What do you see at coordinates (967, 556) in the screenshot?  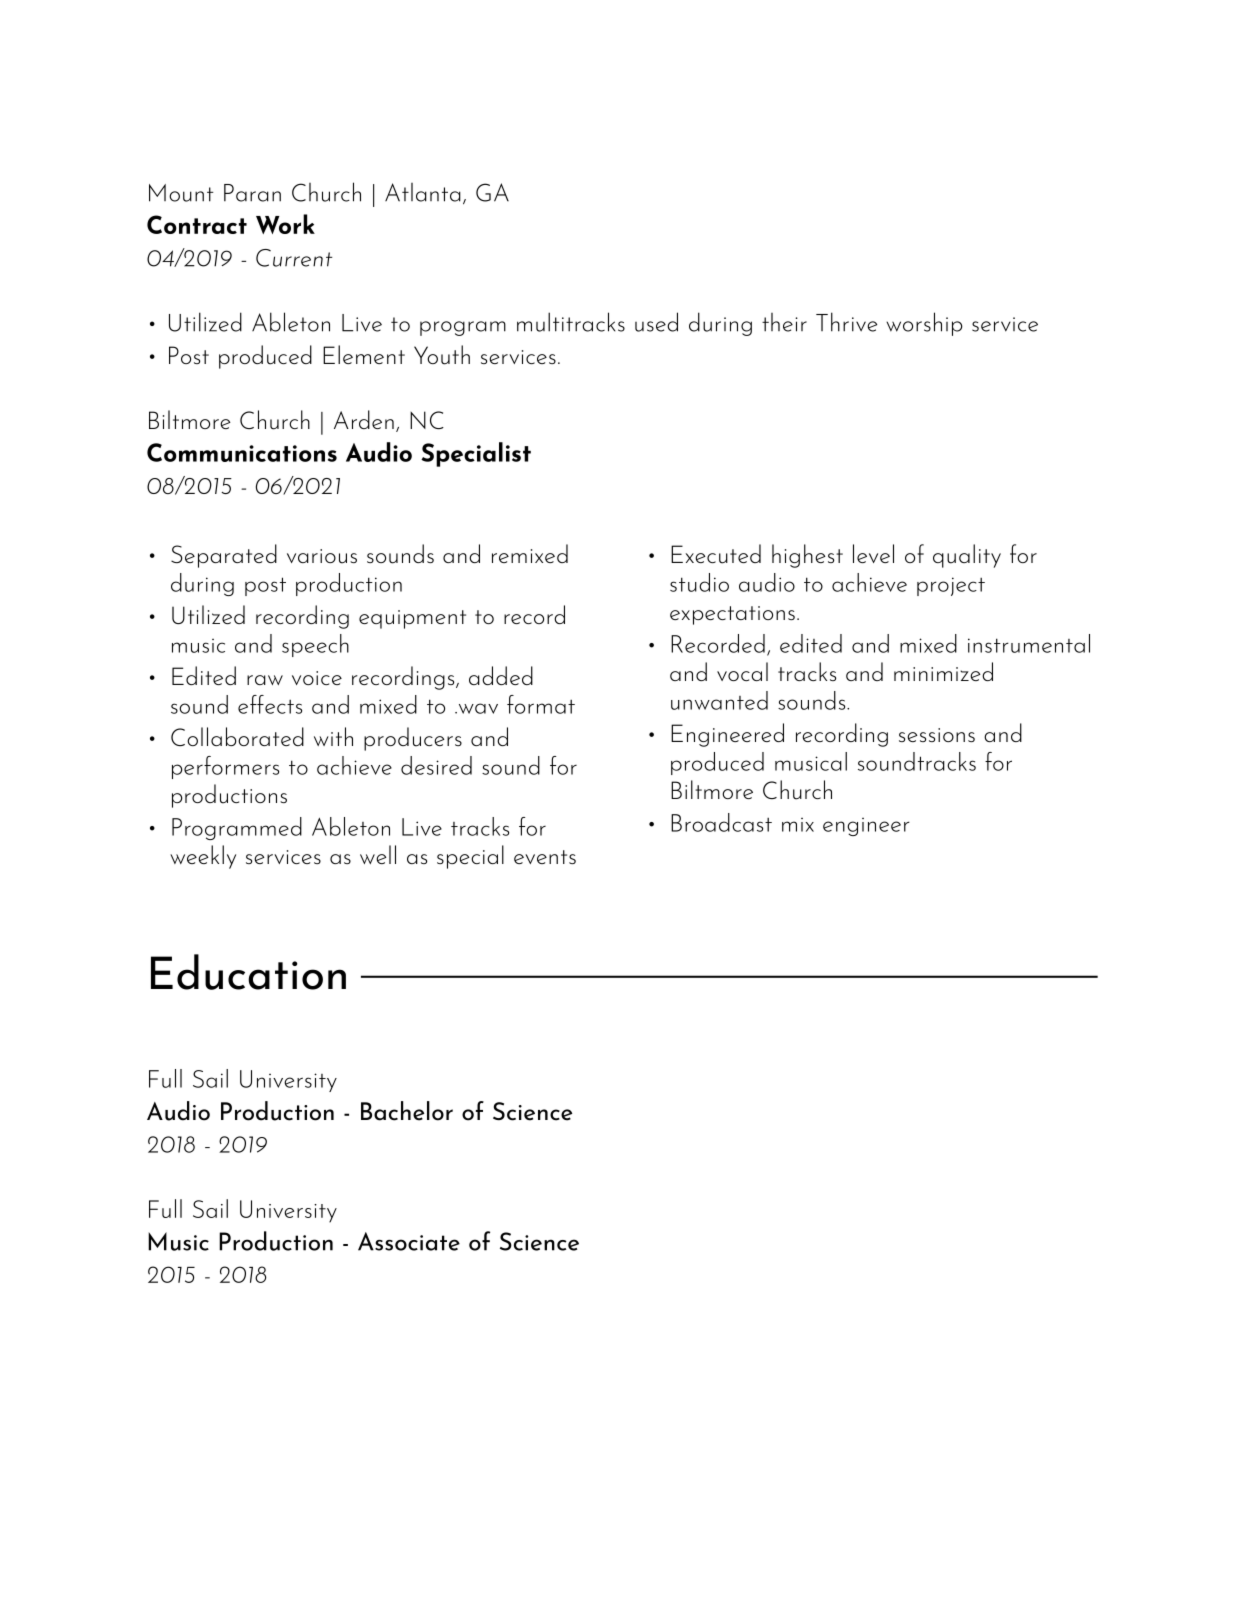 I see `quality` at bounding box center [967, 556].
